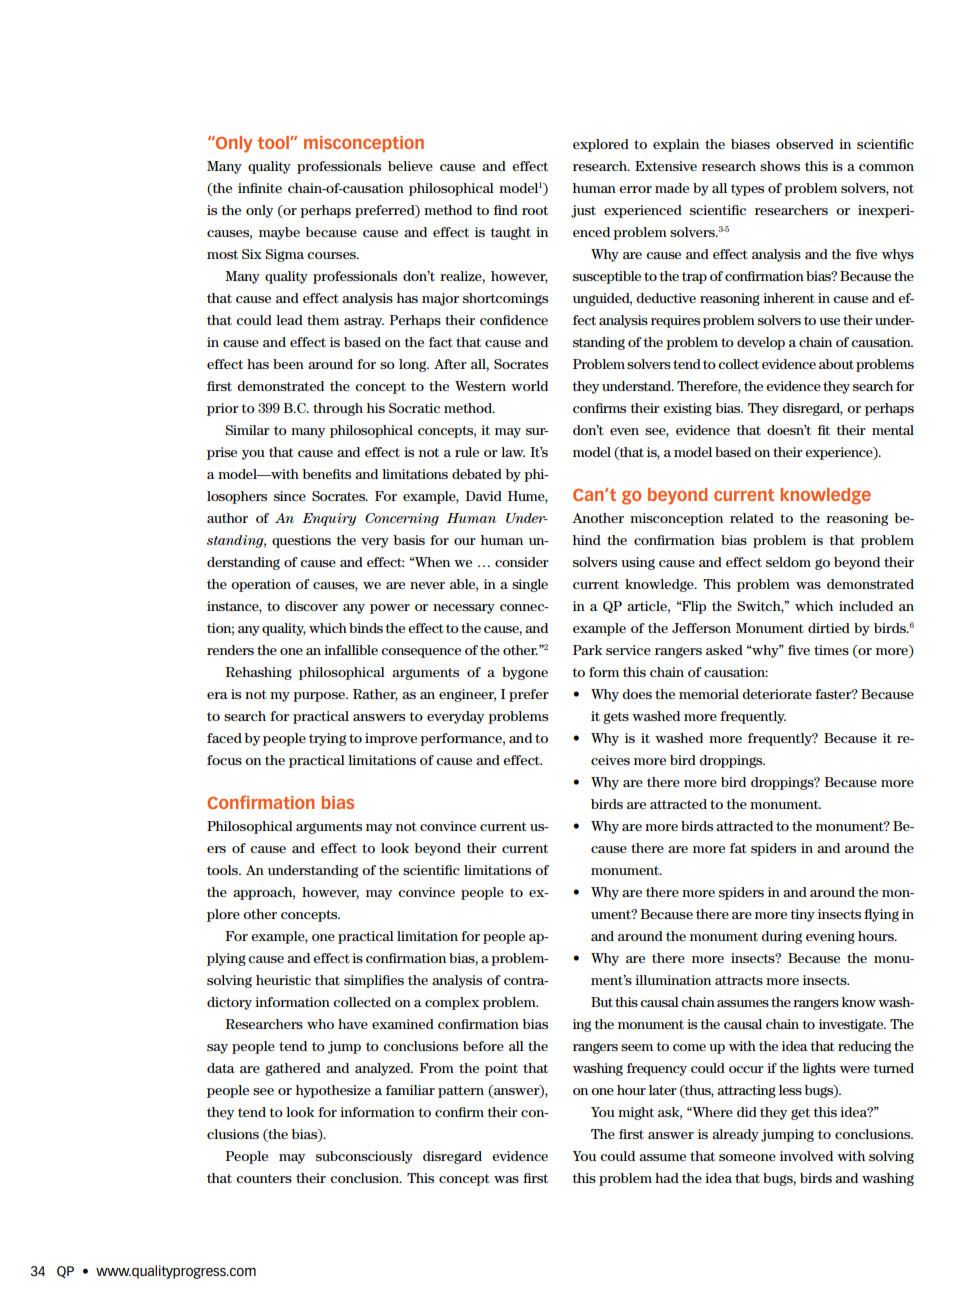 The height and width of the screenshot is (1310, 975). I want to click on Rehashing, so click(259, 673).
